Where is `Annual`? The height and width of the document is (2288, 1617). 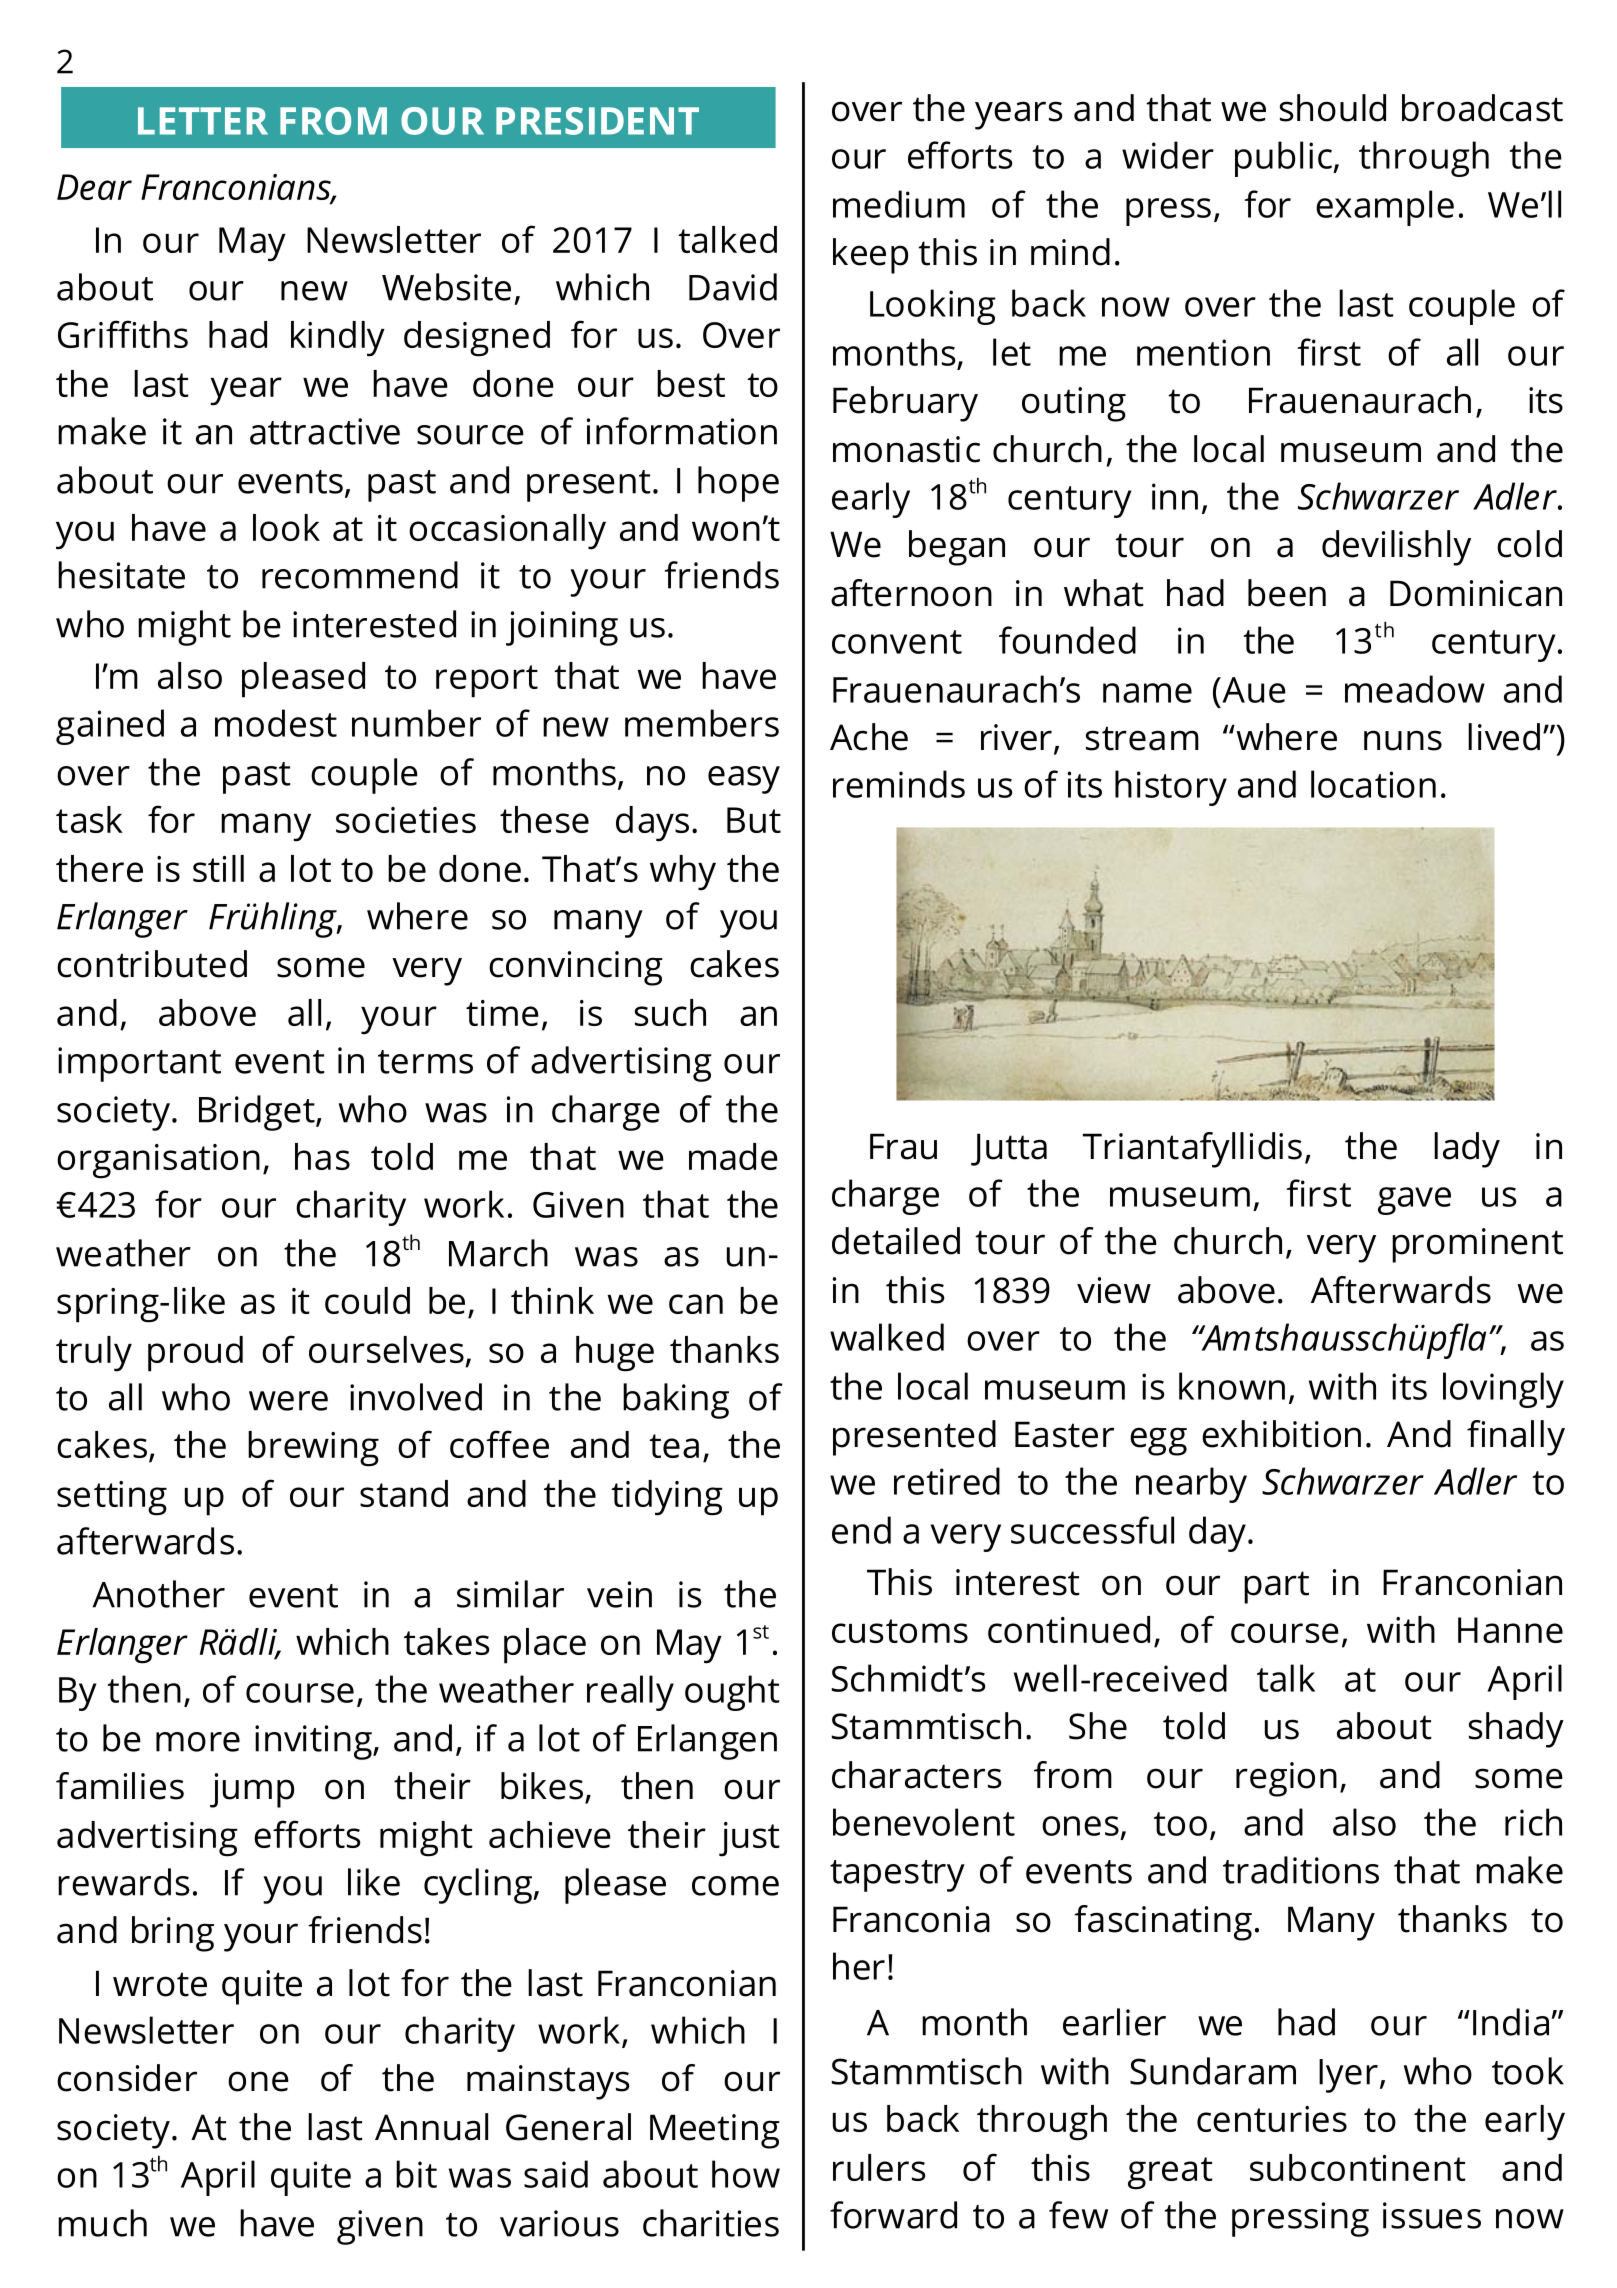 Annual is located at coordinates (431, 2127).
